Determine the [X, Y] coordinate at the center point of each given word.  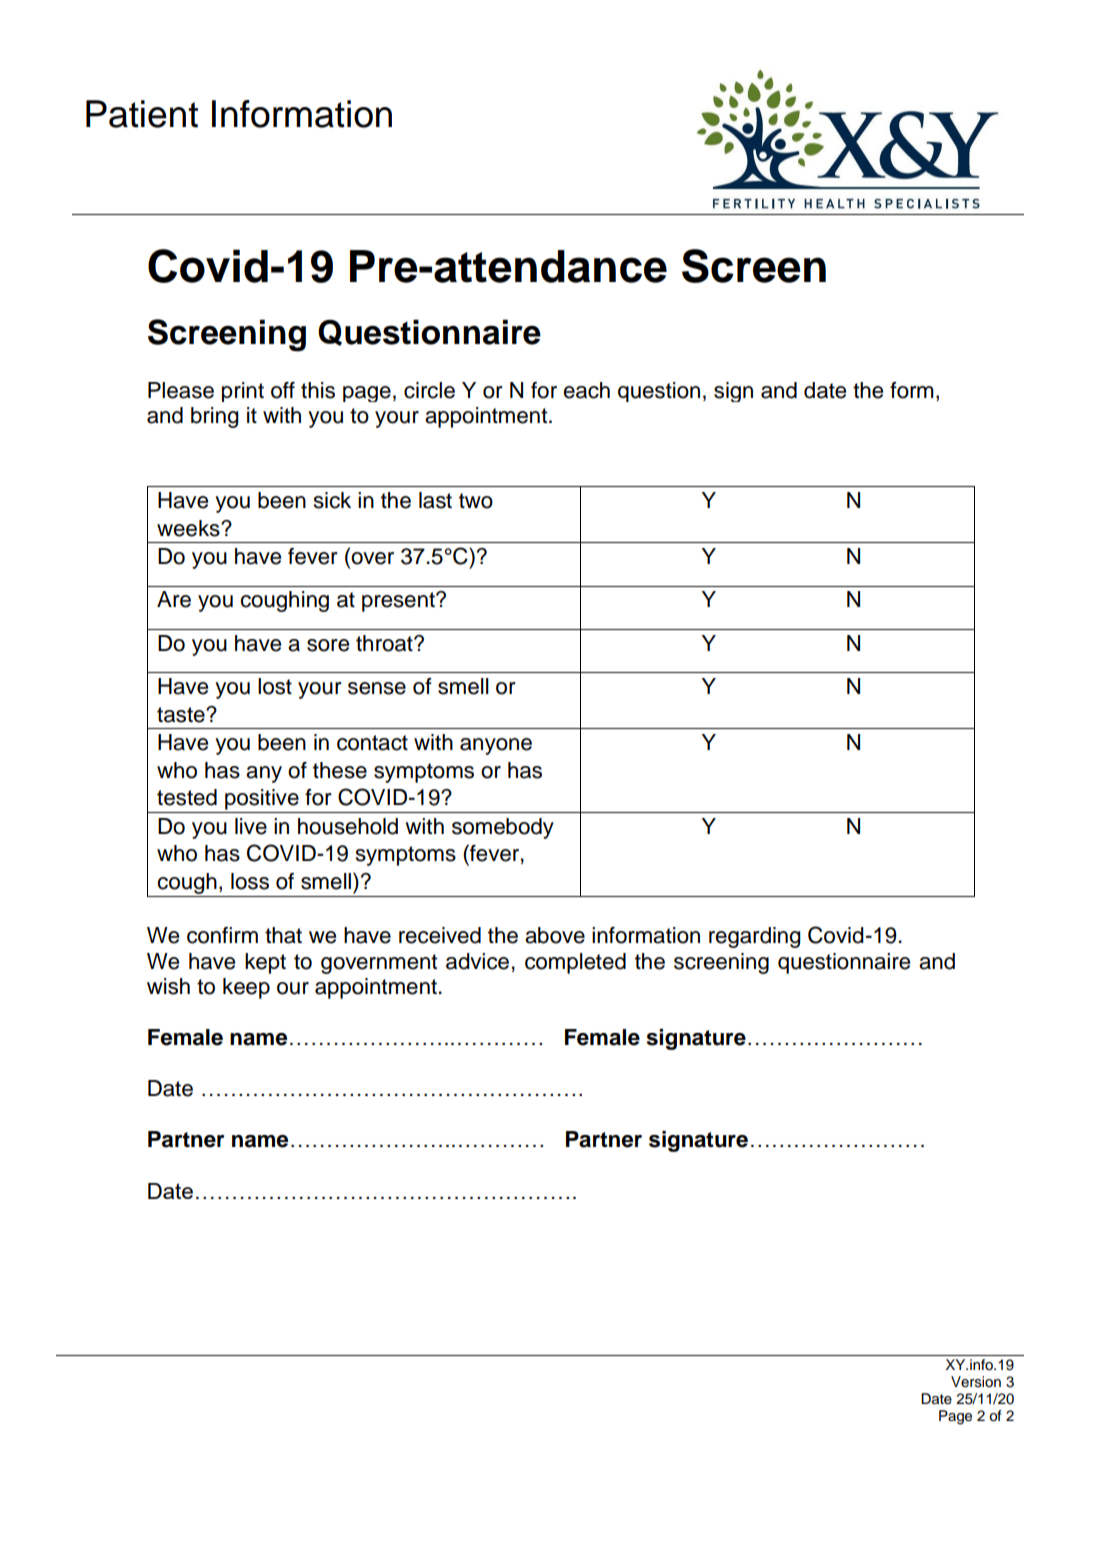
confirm [222, 935]
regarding [755, 937]
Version [976, 1382]
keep [246, 988]
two [476, 501]
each [586, 390]
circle [429, 390]
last [435, 500]
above [555, 935]
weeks [189, 528]
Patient [142, 114]
